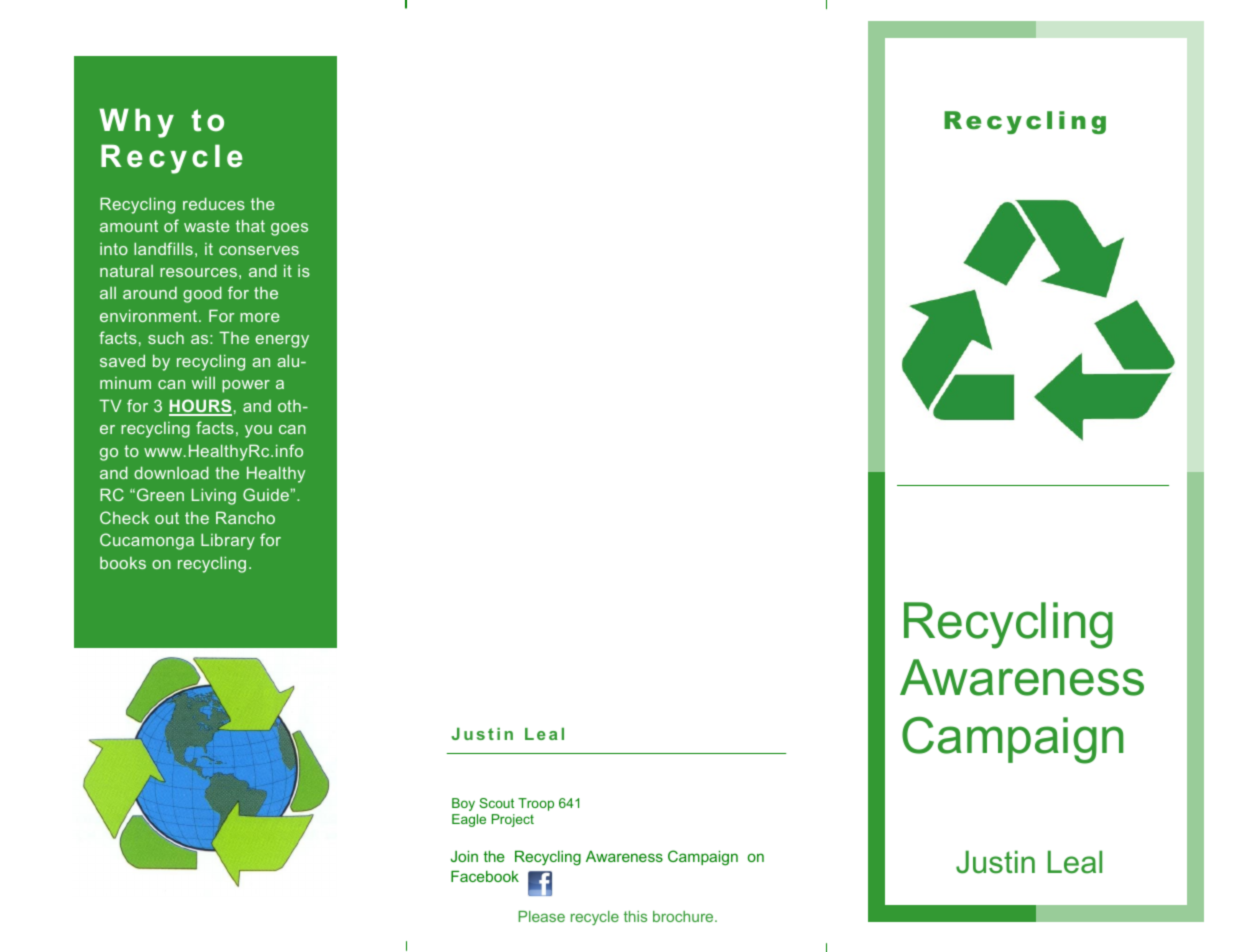  What do you see at coordinates (485, 876) in the page?
I see `Facebook` at bounding box center [485, 876].
